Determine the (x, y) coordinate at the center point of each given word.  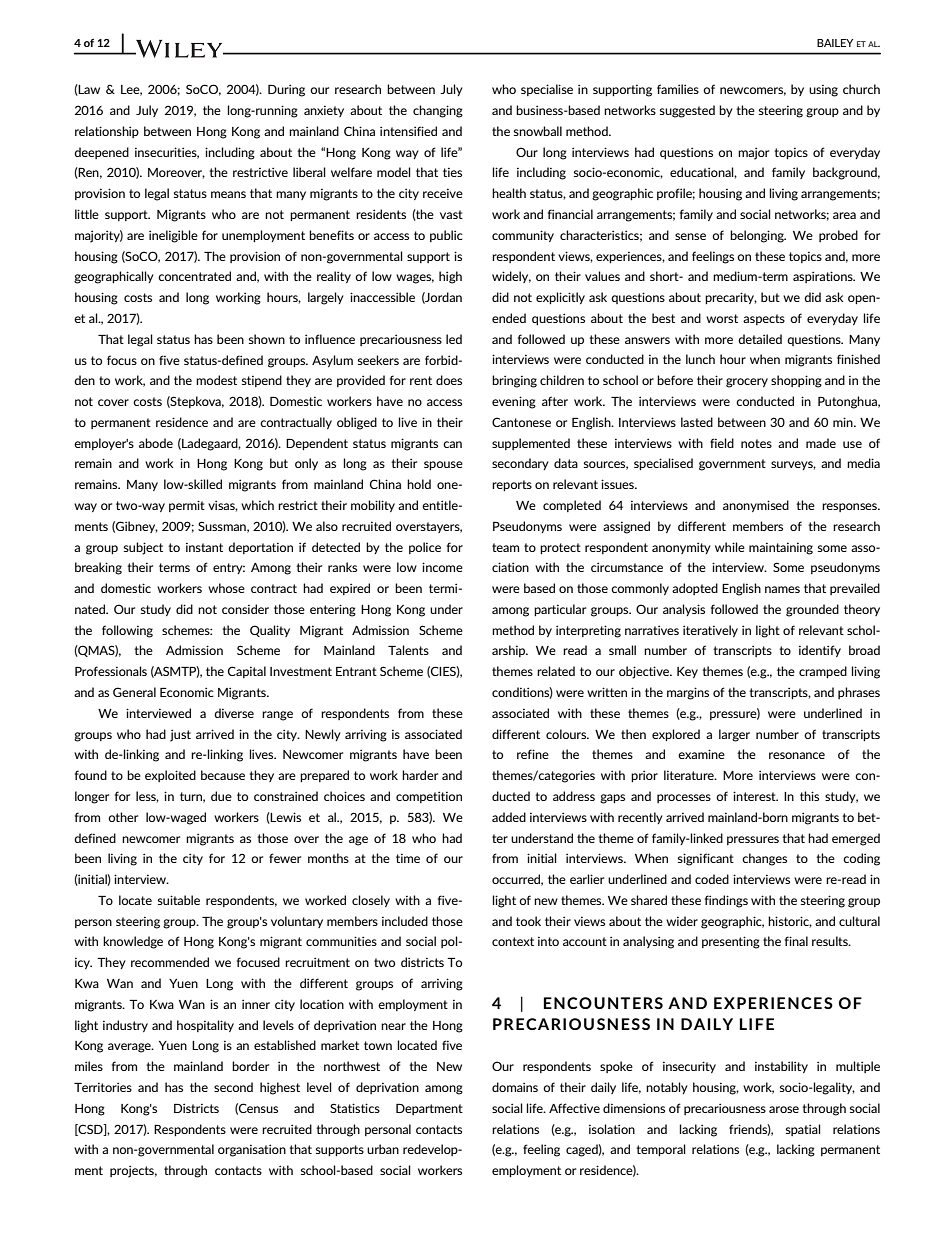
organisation (252, 1150)
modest (216, 380)
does (449, 380)
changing (438, 111)
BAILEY (835, 43)
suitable (179, 900)
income (442, 567)
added (509, 817)
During (286, 90)
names (782, 589)
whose (226, 588)
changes (764, 859)
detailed (760, 339)
